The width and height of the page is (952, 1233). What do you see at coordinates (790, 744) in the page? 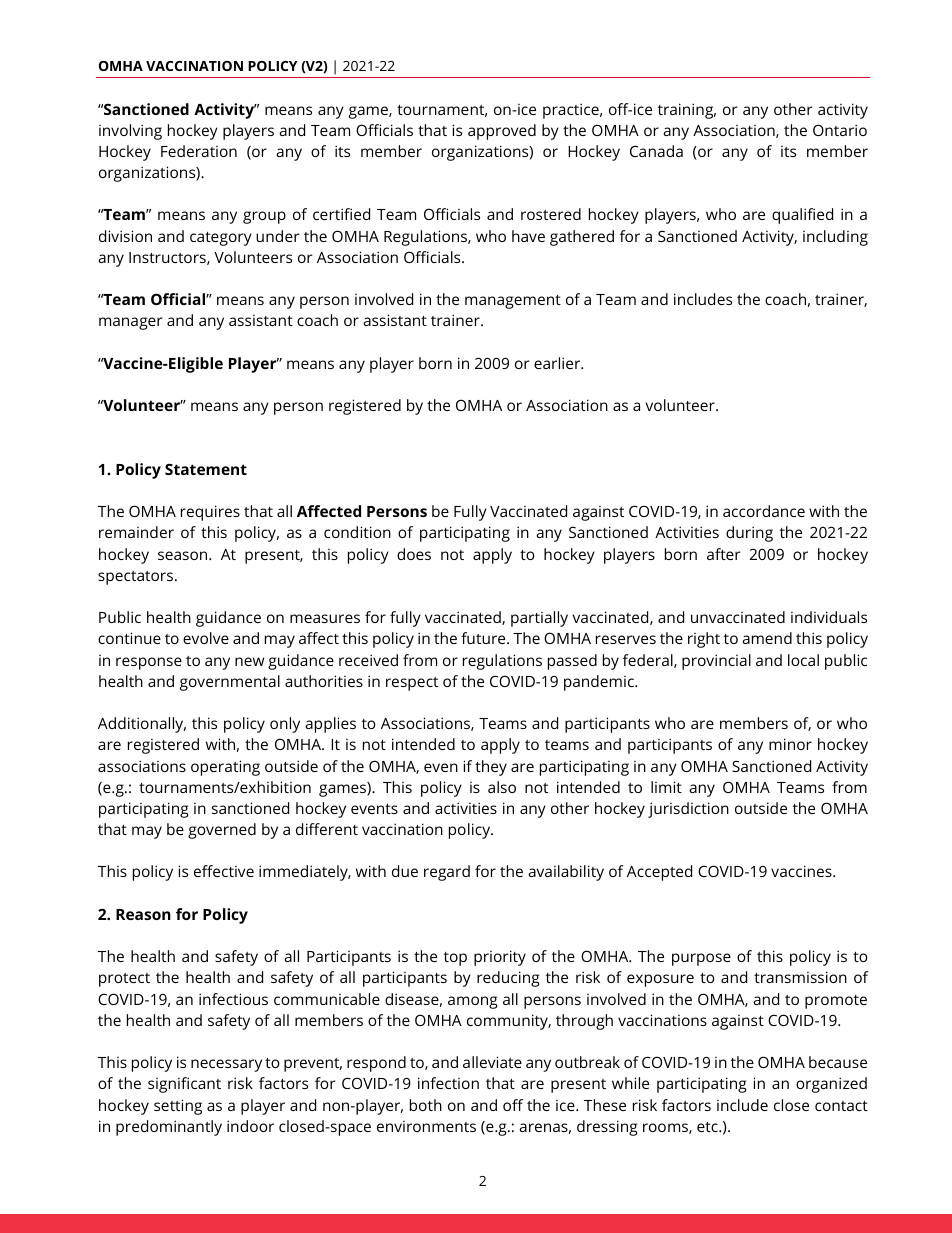
I see `minor` at bounding box center [790, 744].
